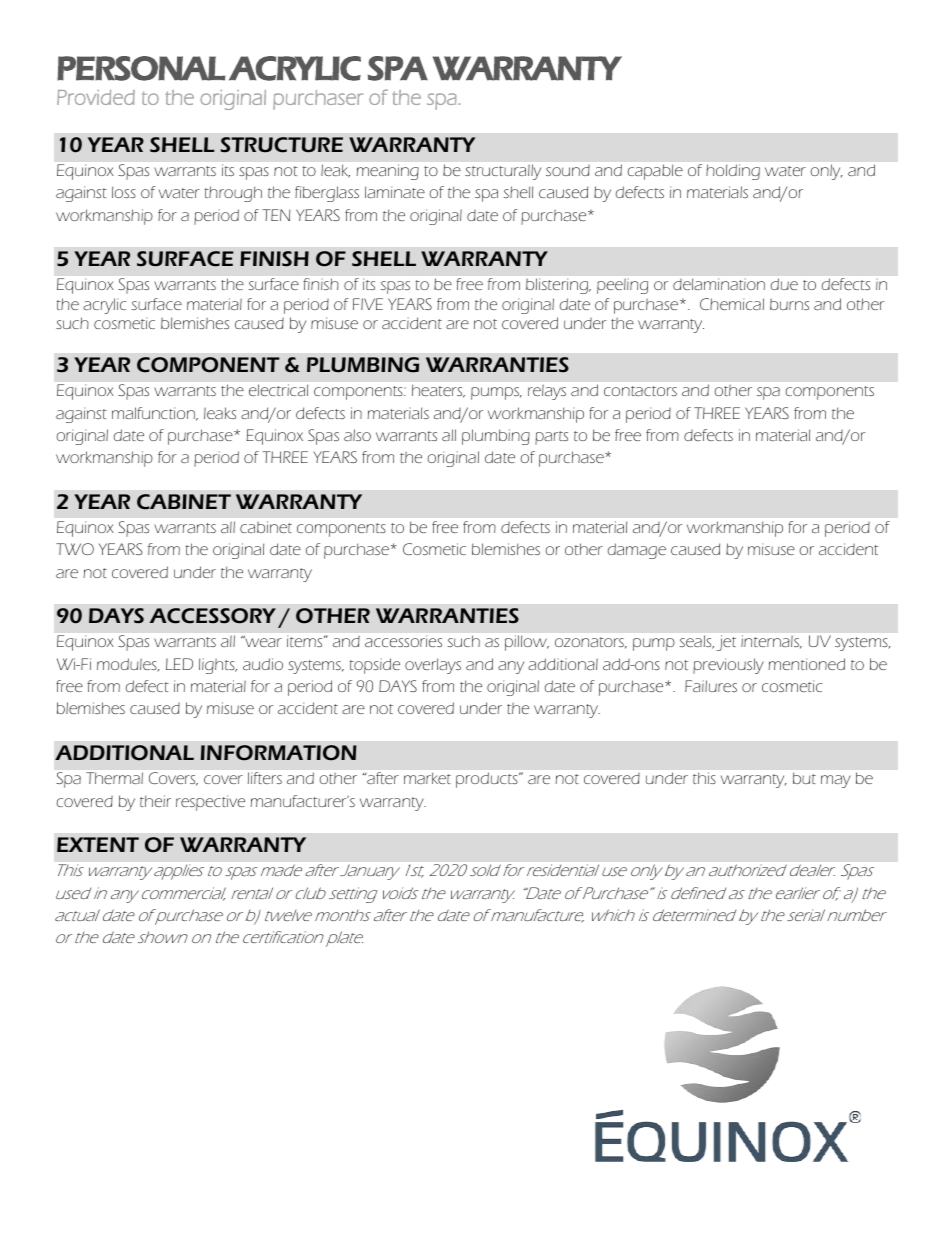  Describe the element at coordinates (403, 641) in the image. I see `accessories` at that location.
